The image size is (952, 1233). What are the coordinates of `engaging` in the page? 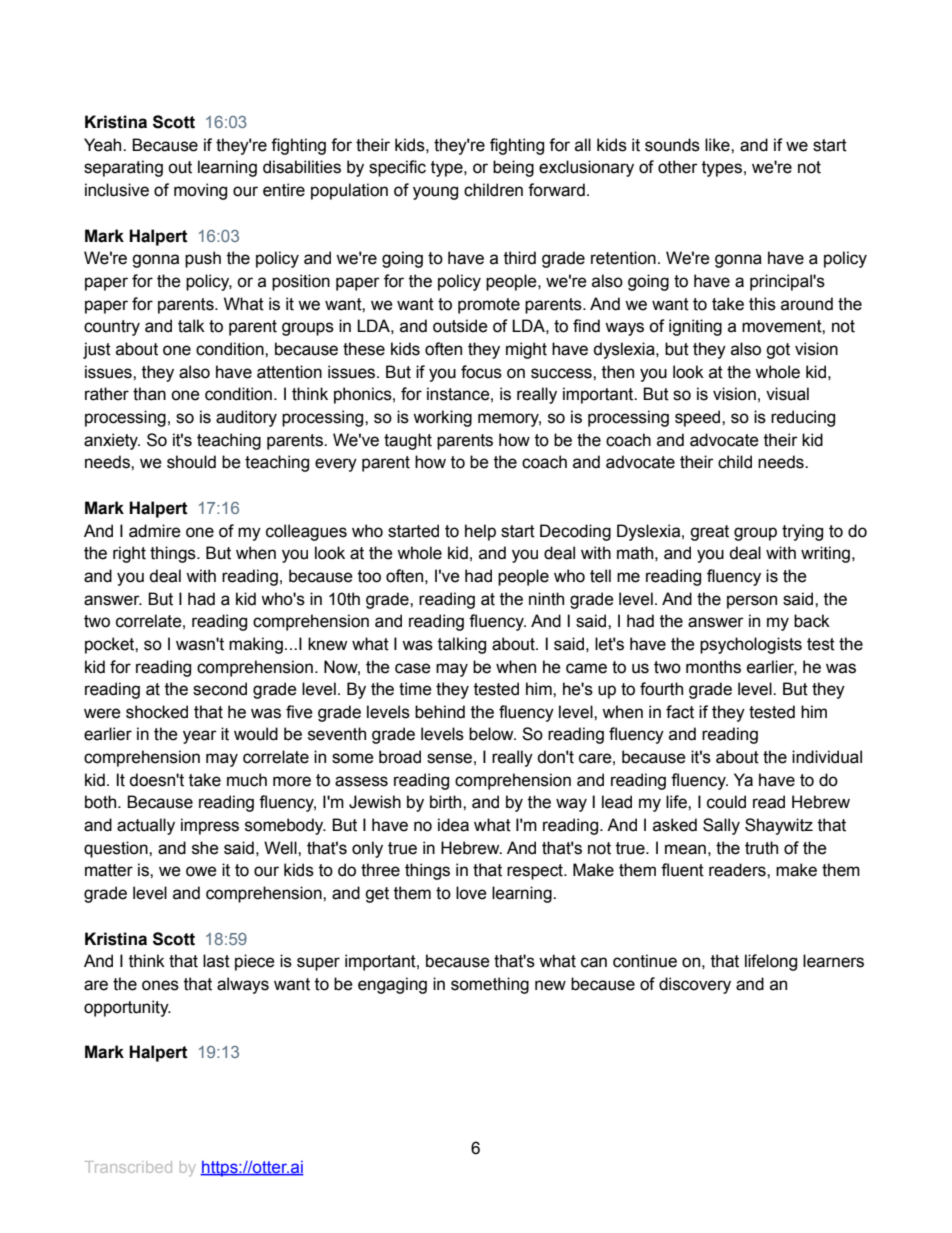 It's located at (392, 985).
